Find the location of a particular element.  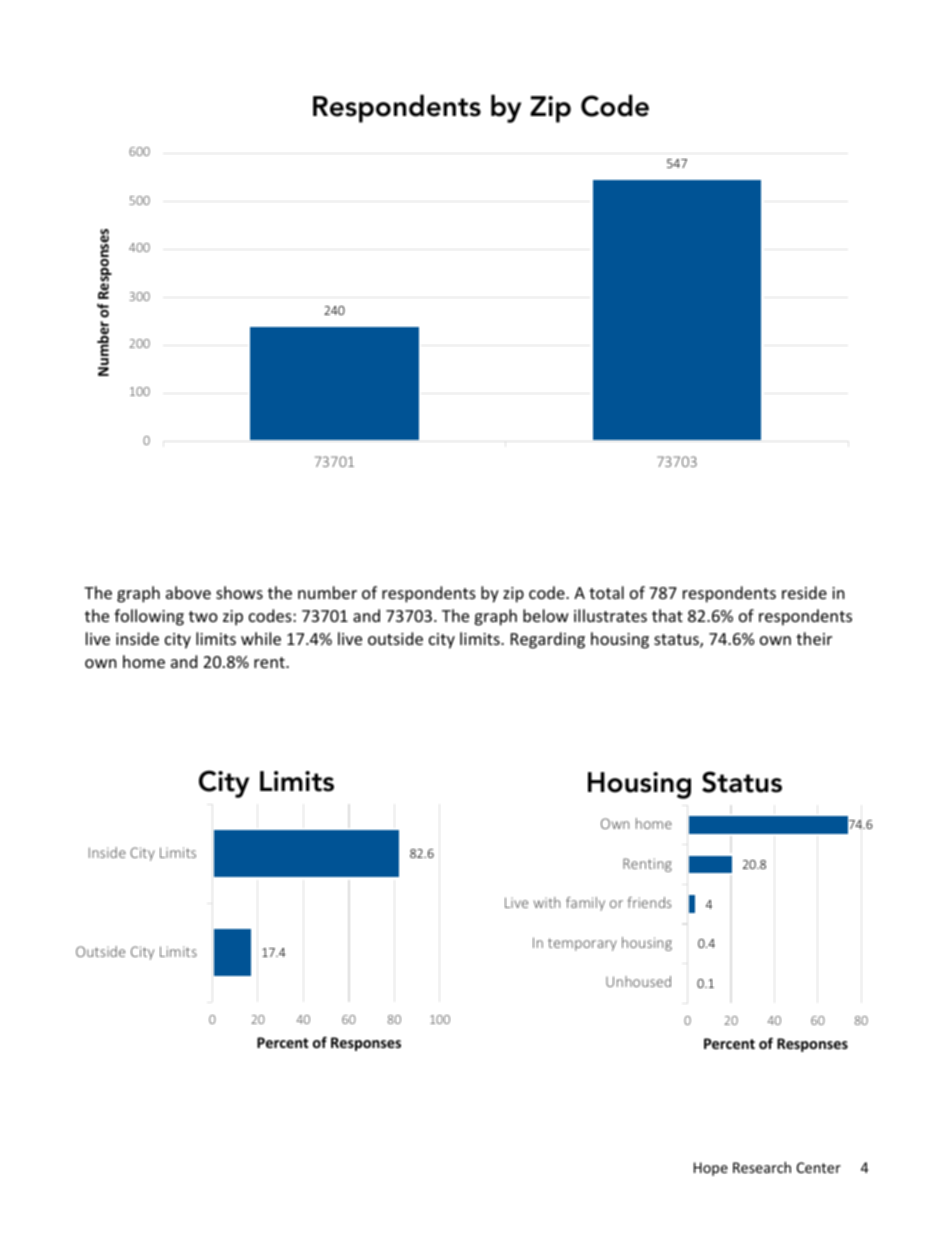

Regarding is located at coordinates (548, 640).
